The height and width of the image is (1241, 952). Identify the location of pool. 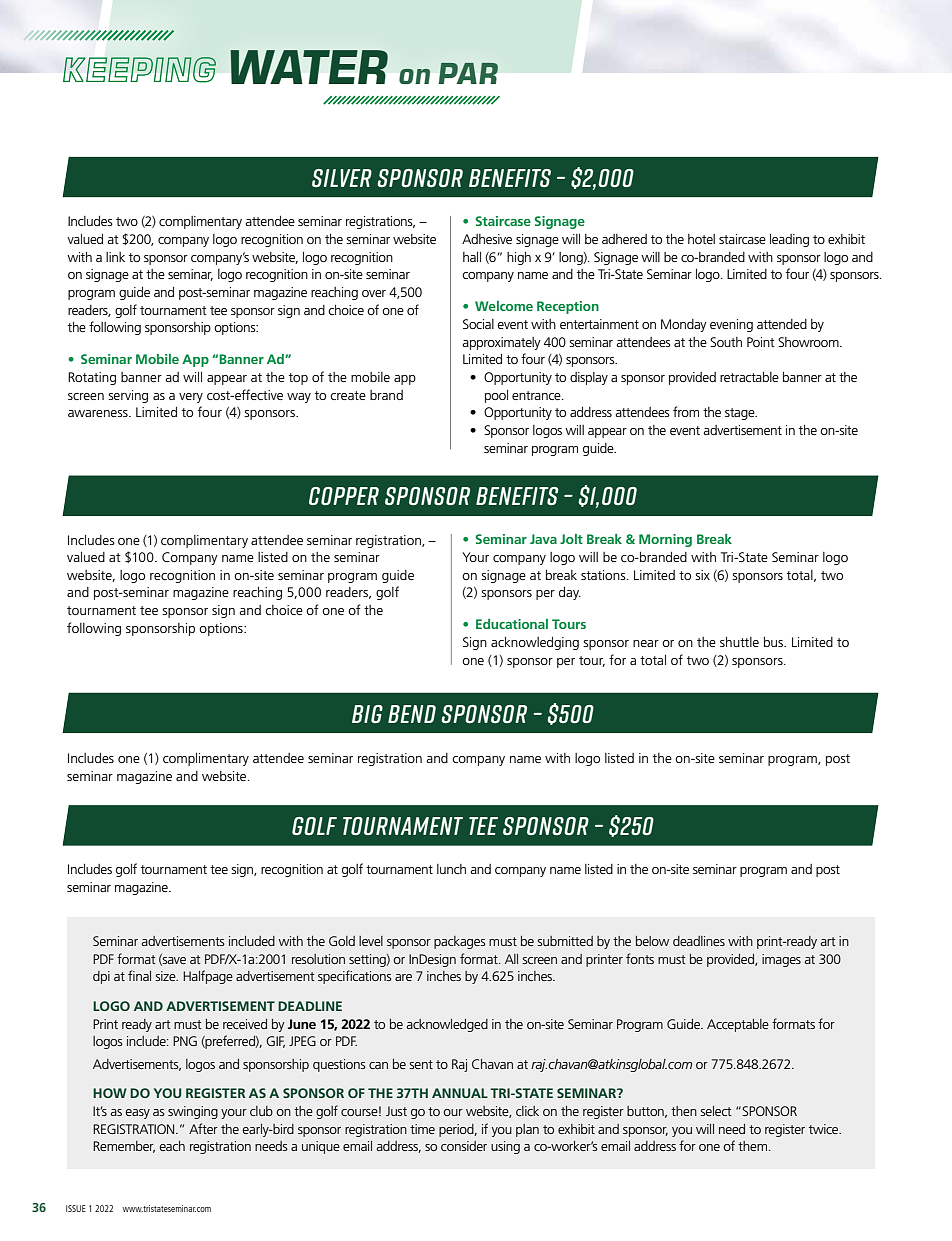
(496, 396).
